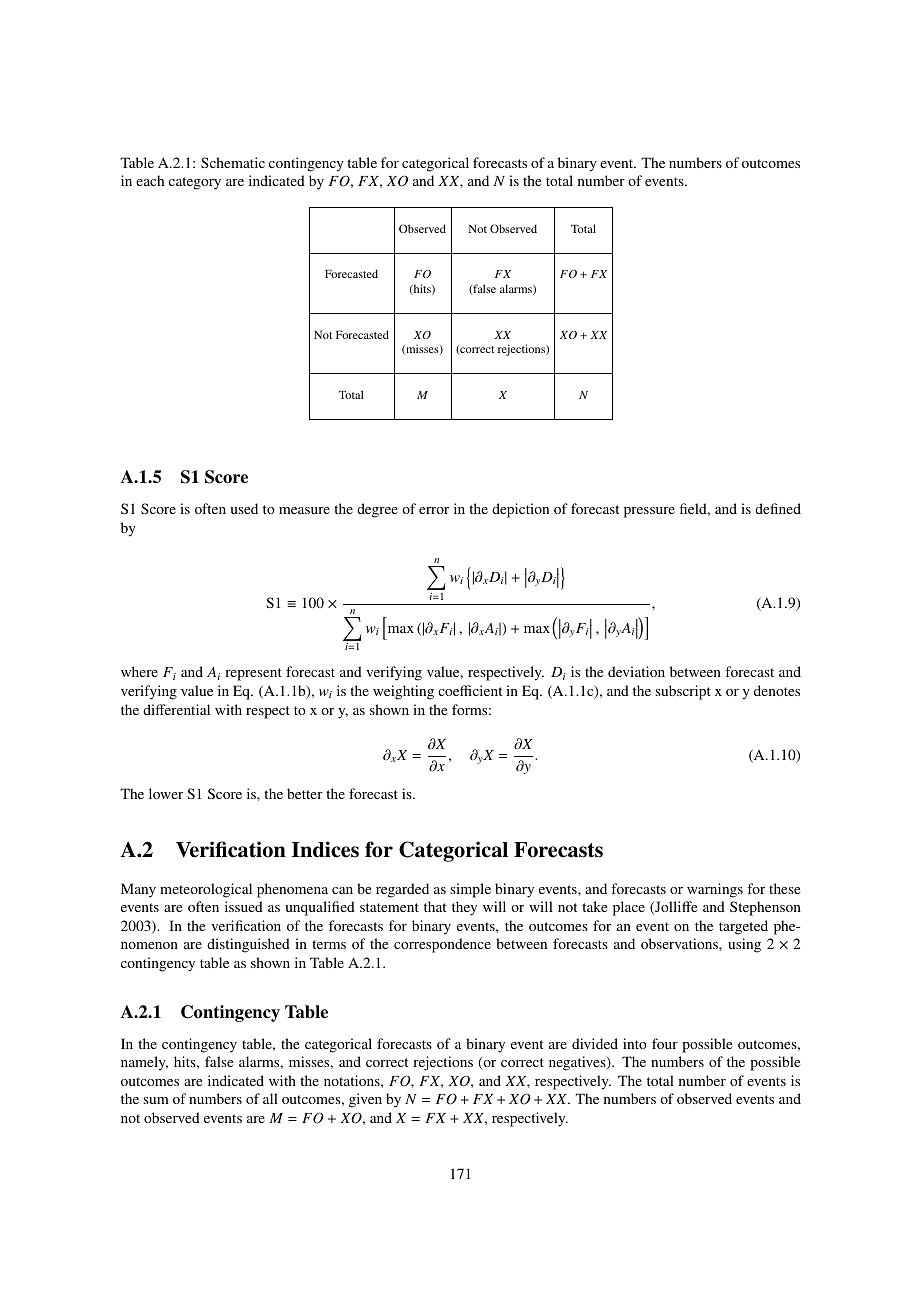 The width and height of the screenshot is (924, 1308). Describe the element at coordinates (270, 1098) in the screenshot. I see `all` at that location.
